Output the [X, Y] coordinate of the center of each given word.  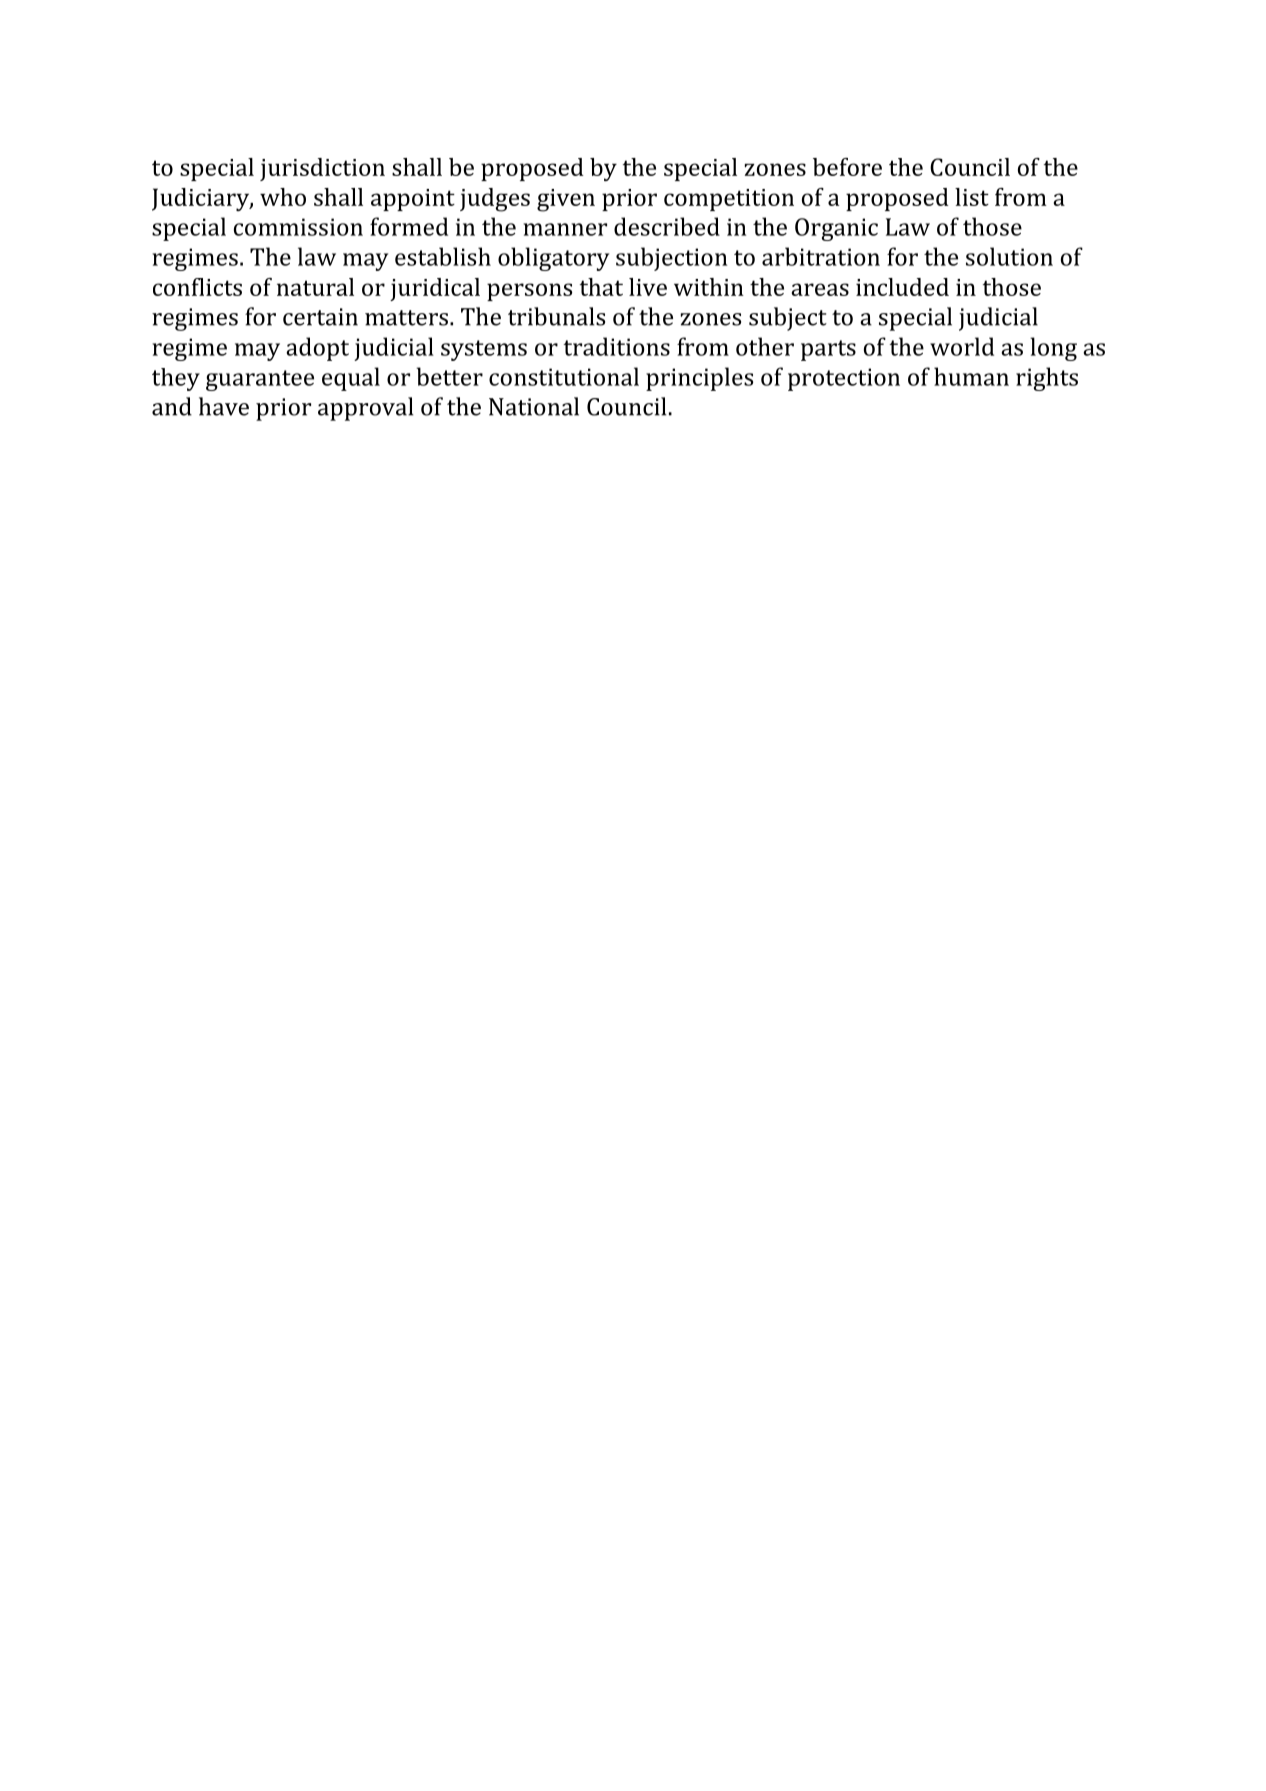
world [962, 346]
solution [1009, 256]
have [224, 406]
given [566, 200]
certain [320, 317]
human [971, 376]
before [847, 167]
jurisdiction [322, 169]
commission [298, 227]
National [534, 406]
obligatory [553, 259]
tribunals [556, 316]
